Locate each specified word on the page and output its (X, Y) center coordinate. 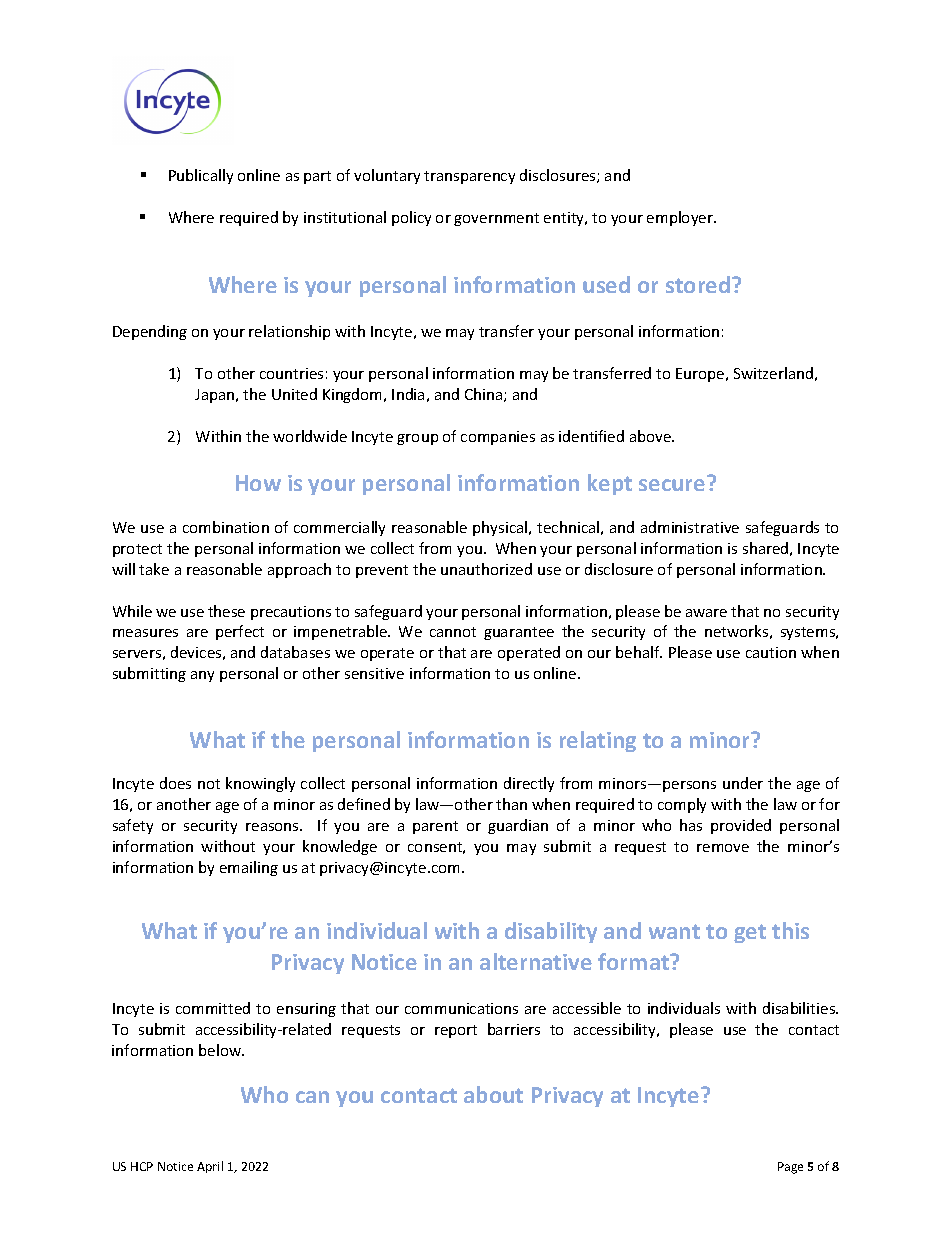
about (493, 1094)
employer (681, 218)
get (750, 933)
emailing (249, 868)
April (210, 1167)
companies (498, 438)
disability (551, 932)
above (651, 436)
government (496, 219)
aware (706, 613)
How (258, 483)
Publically (201, 176)
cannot (453, 632)
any (202, 676)
